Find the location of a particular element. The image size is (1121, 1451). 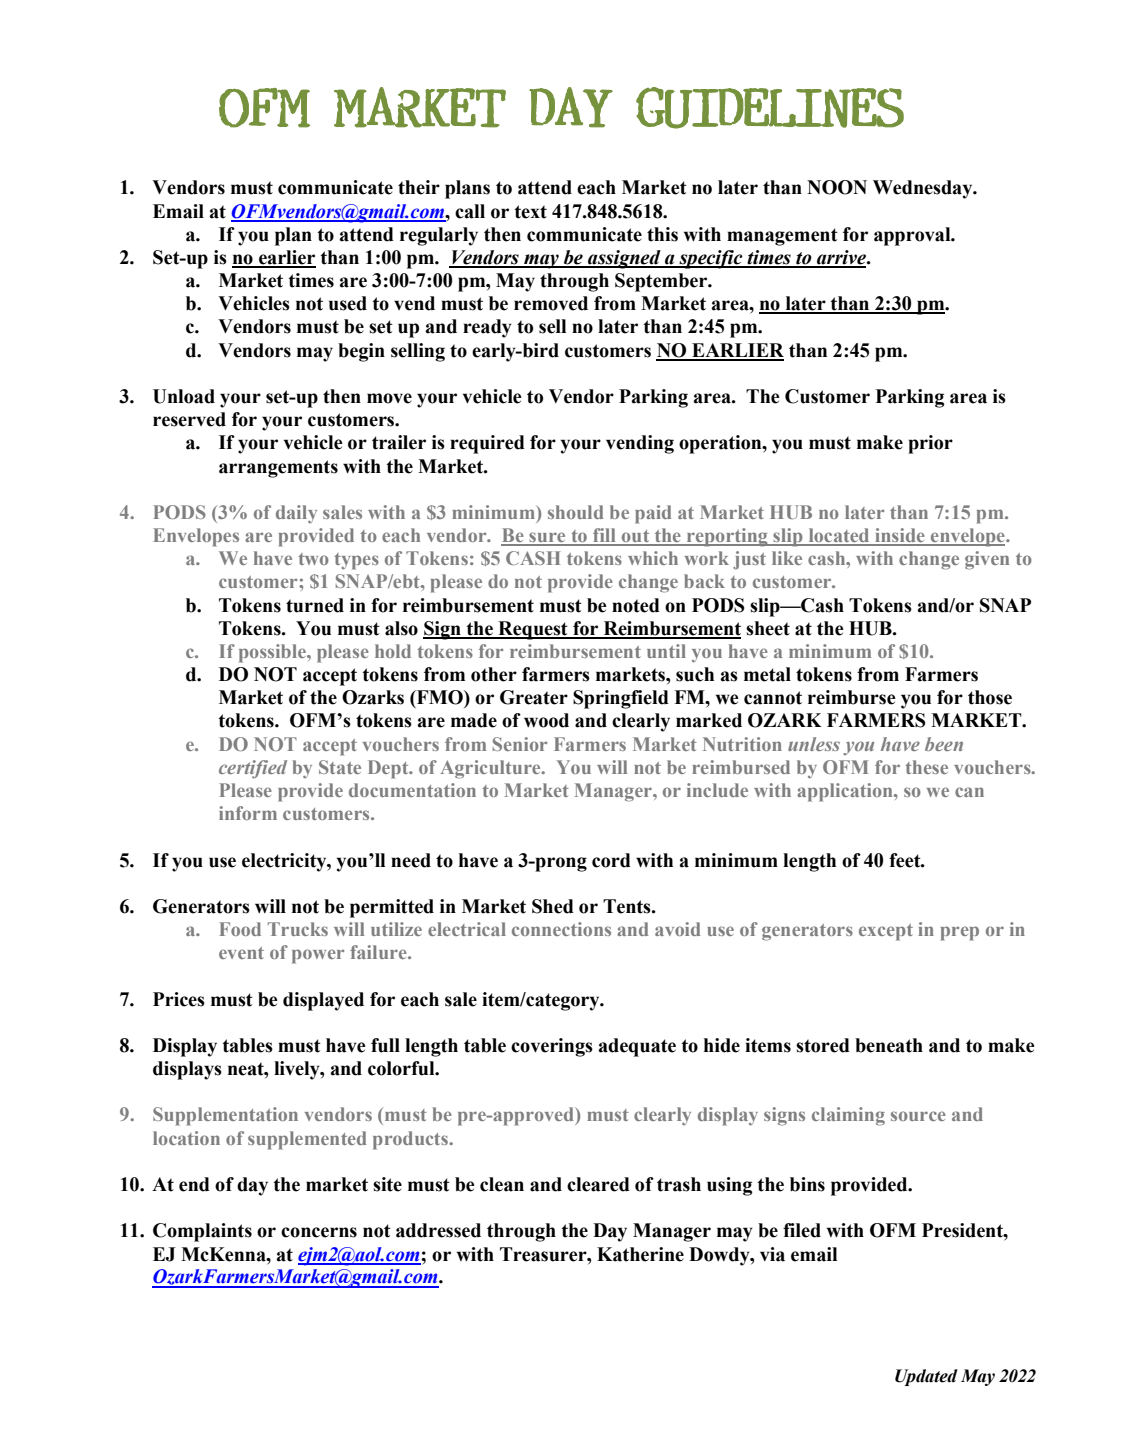

fill is located at coordinates (604, 536).
